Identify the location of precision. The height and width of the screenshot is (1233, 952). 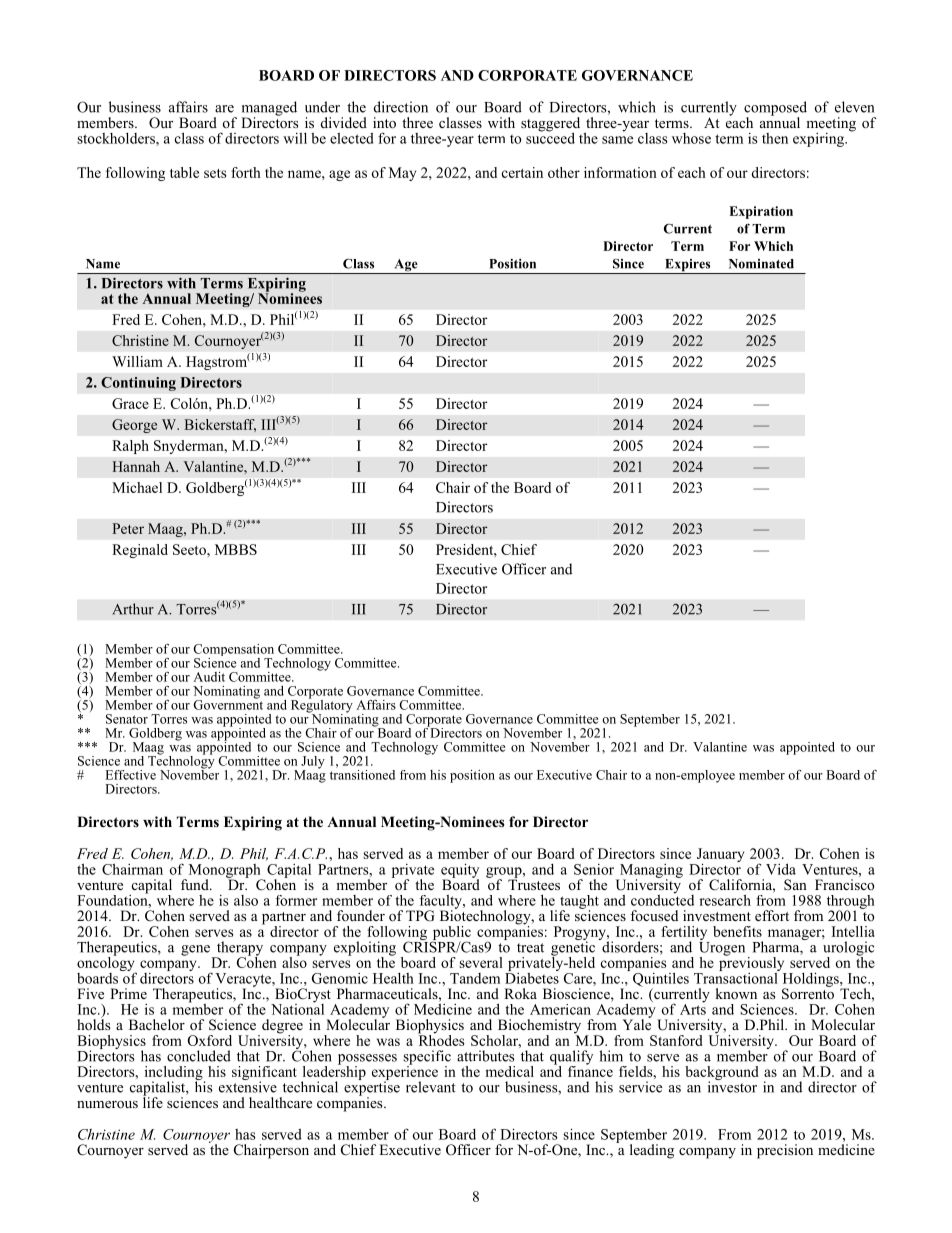
(785, 1151).
